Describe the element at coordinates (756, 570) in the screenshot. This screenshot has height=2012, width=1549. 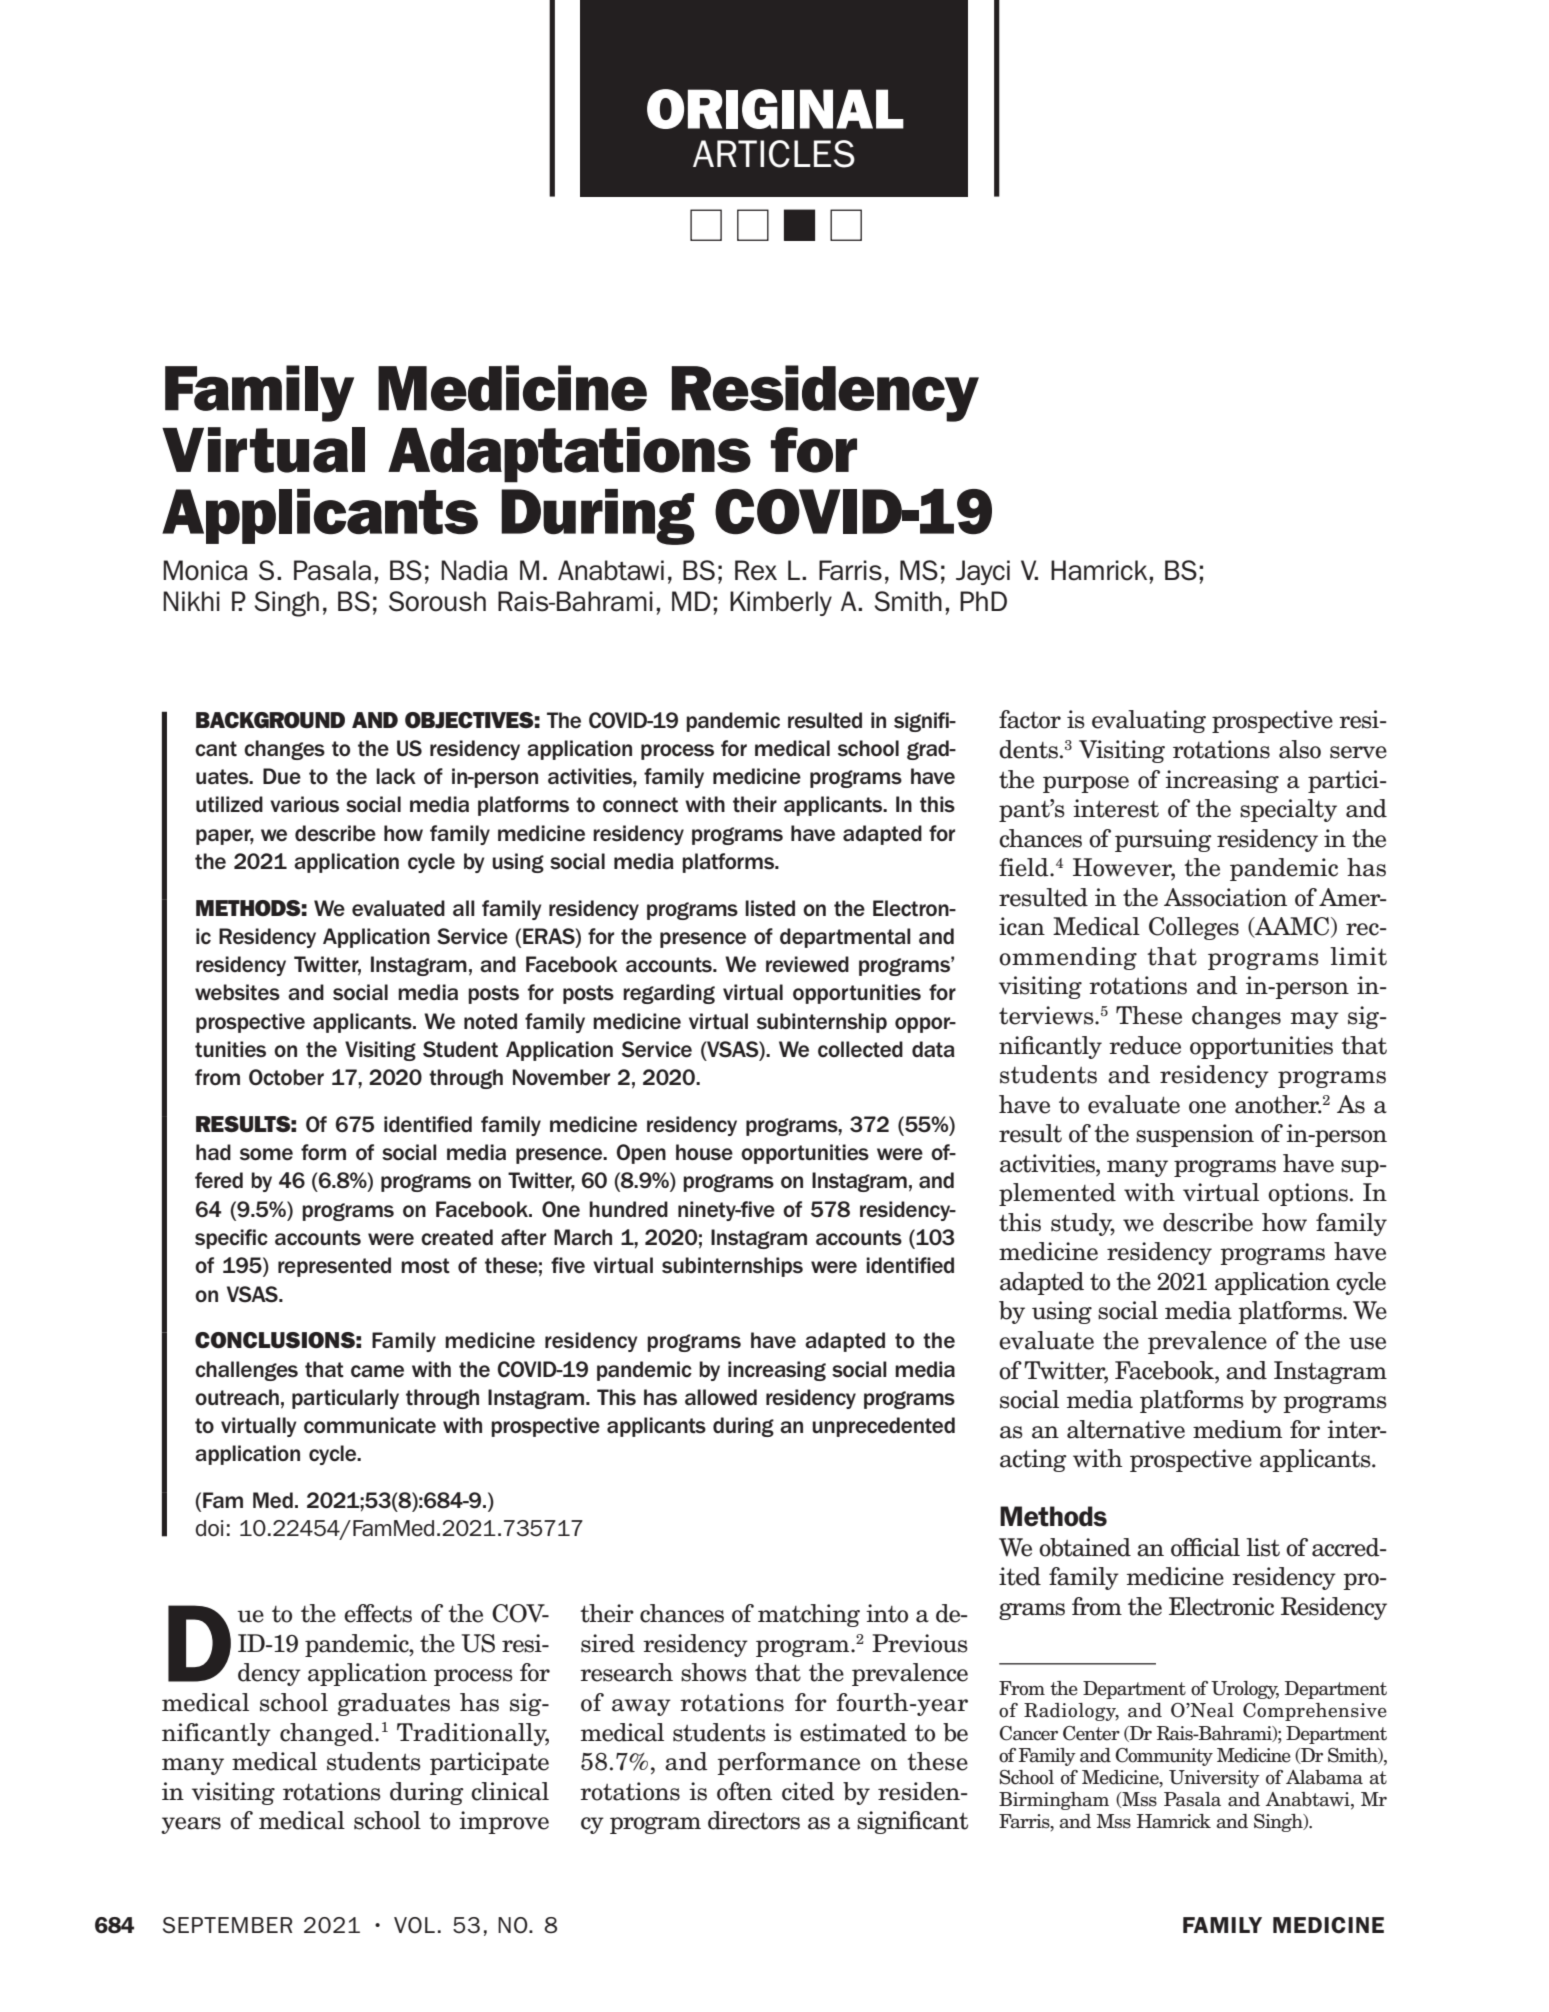
I see `Rex` at that location.
